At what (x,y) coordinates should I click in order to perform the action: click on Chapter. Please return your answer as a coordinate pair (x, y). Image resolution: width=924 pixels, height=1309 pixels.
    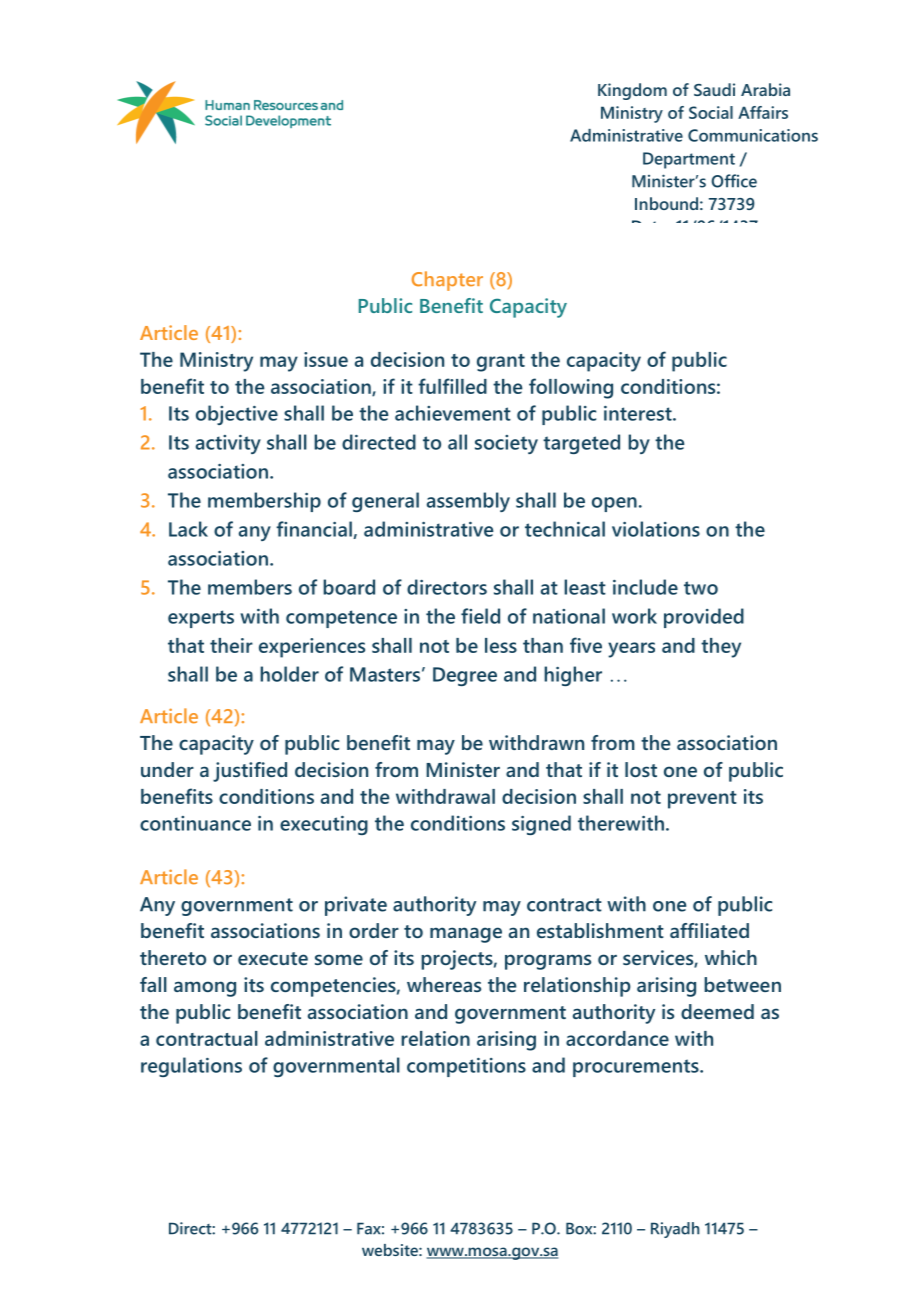
    Looking at the image, I should click on (447, 281).
